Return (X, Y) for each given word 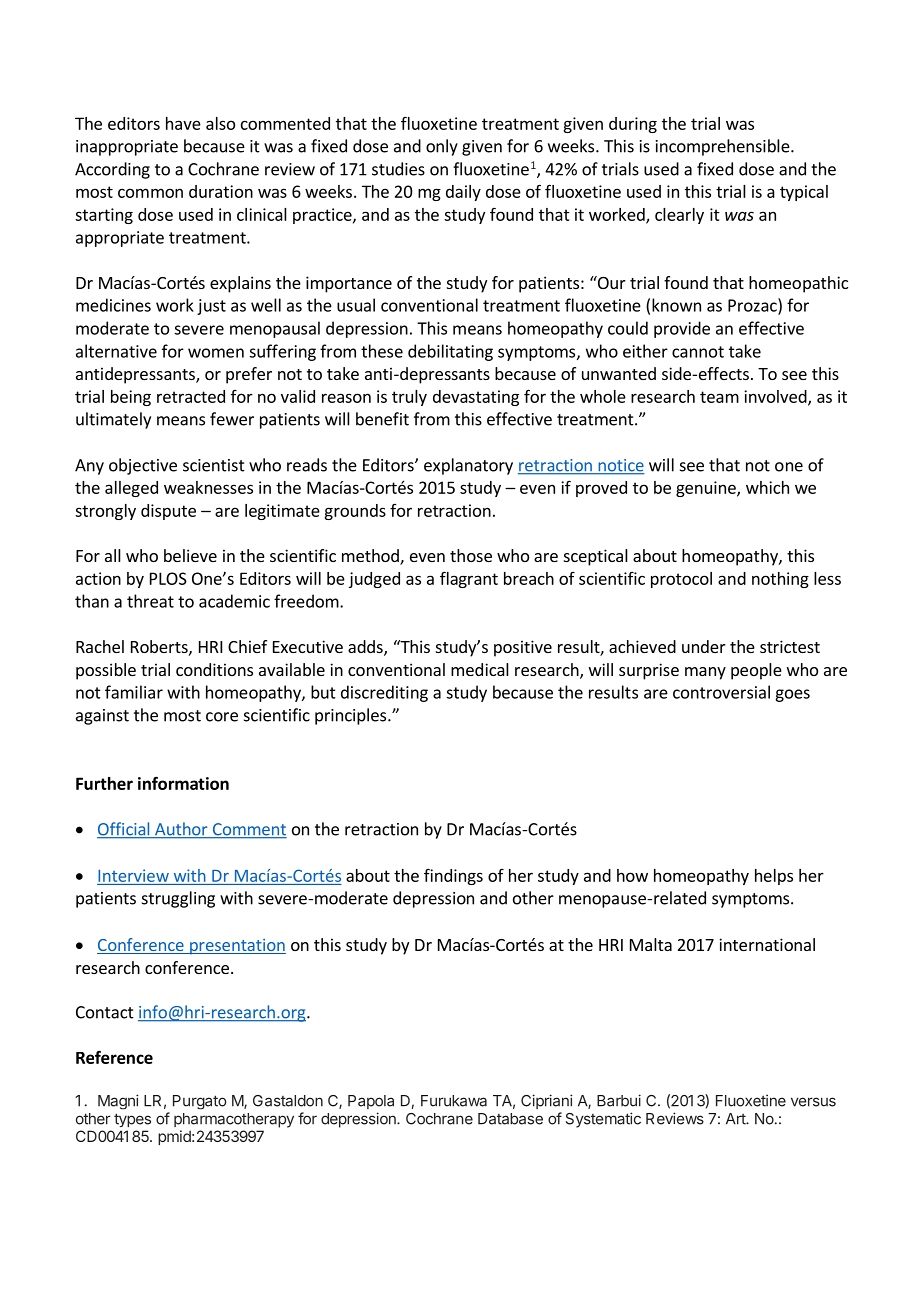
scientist (214, 465)
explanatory (468, 466)
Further (104, 783)
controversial (721, 692)
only (442, 147)
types (132, 1120)
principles (352, 716)
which (767, 487)
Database (510, 1119)
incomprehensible (723, 147)
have (183, 123)
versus (813, 1102)
